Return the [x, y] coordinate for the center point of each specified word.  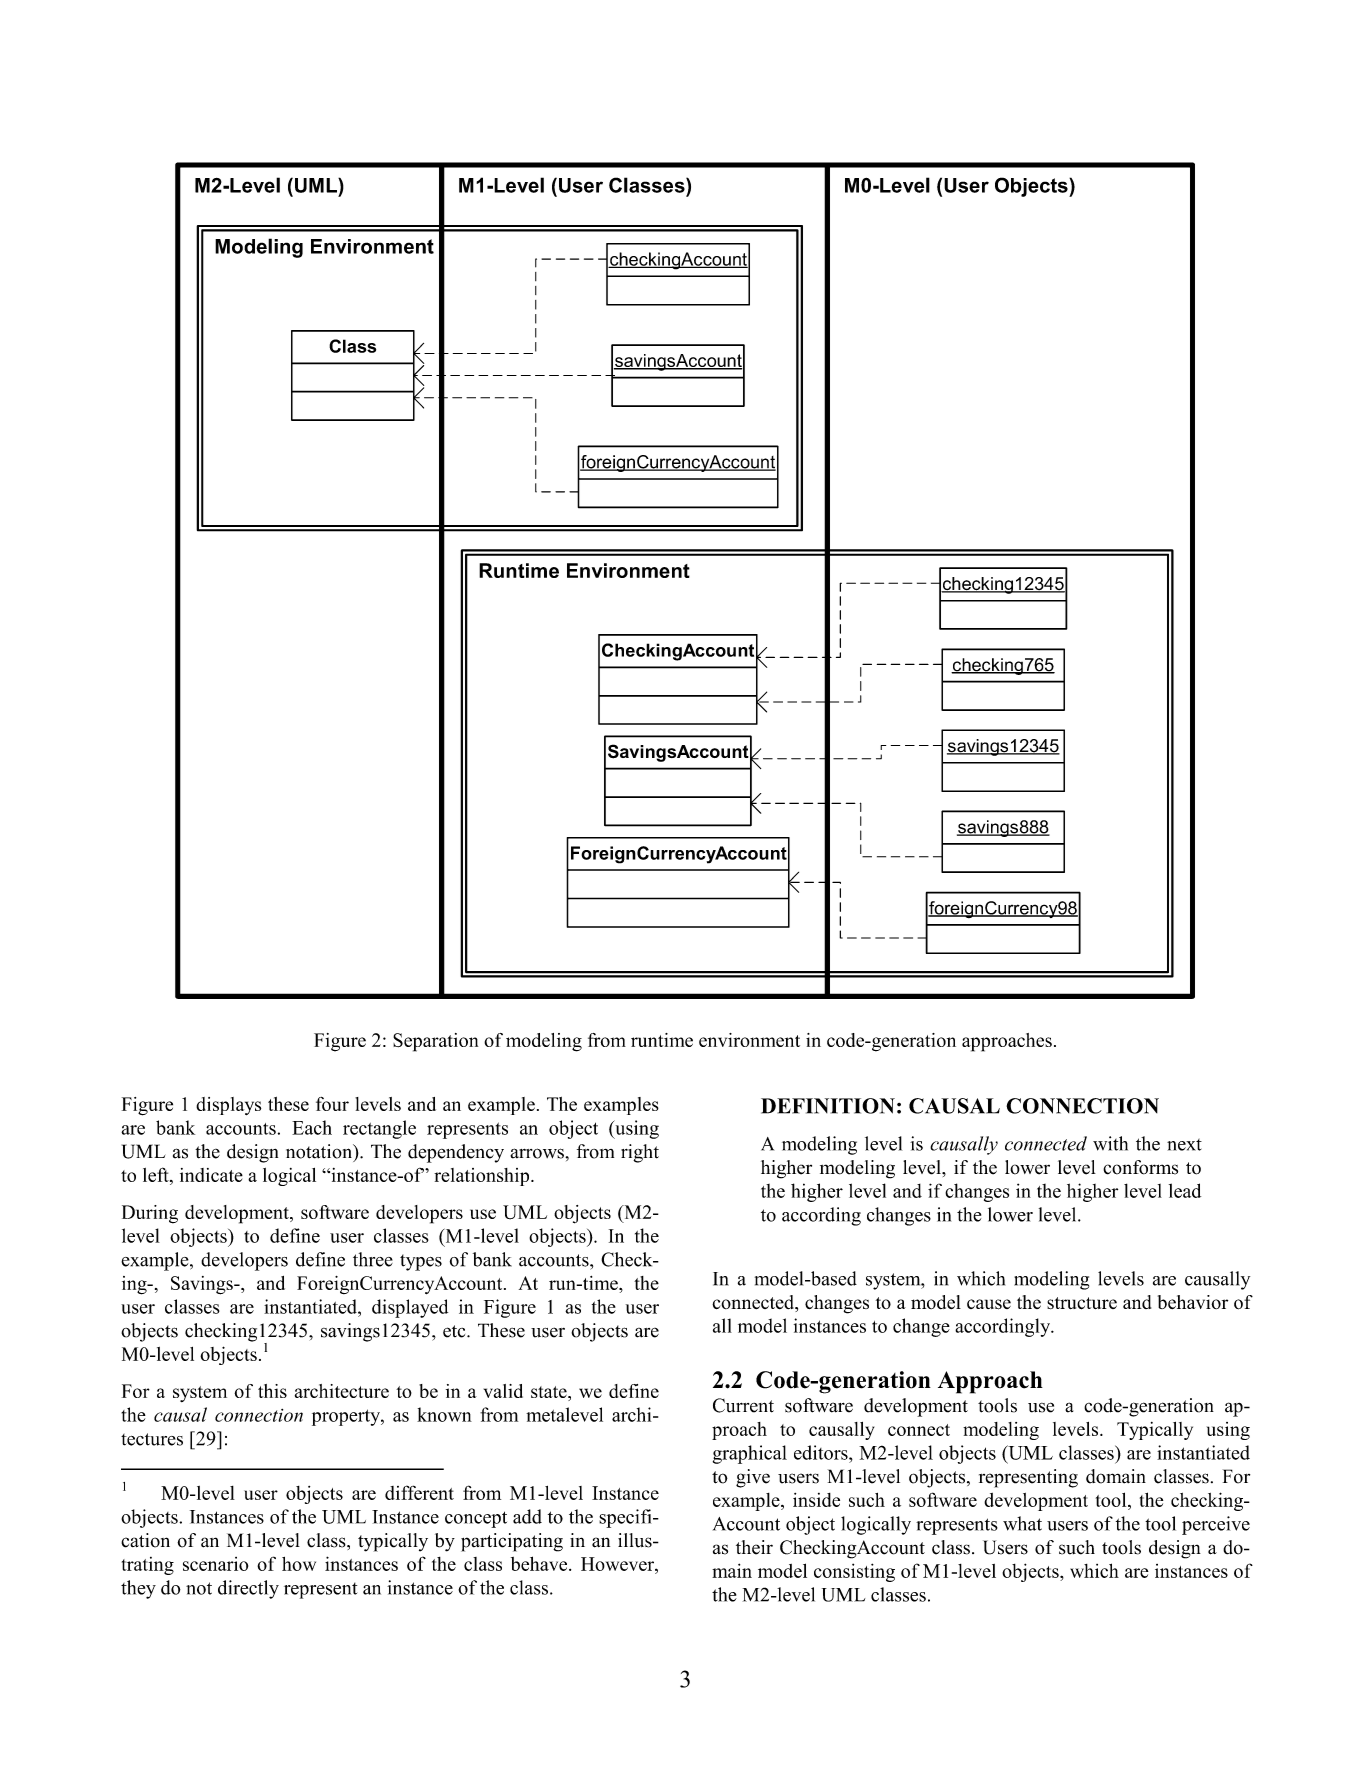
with [1110, 1143]
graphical [750, 1454]
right [640, 1153]
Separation [435, 1042]
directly [248, 1589]
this [272, 1391]
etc [455, 1331]
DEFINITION [828, 1106]
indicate [211, 1175]
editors [822, 1452]
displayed [410, 1308]
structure [1082, 1303]
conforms [1140, 1167]
